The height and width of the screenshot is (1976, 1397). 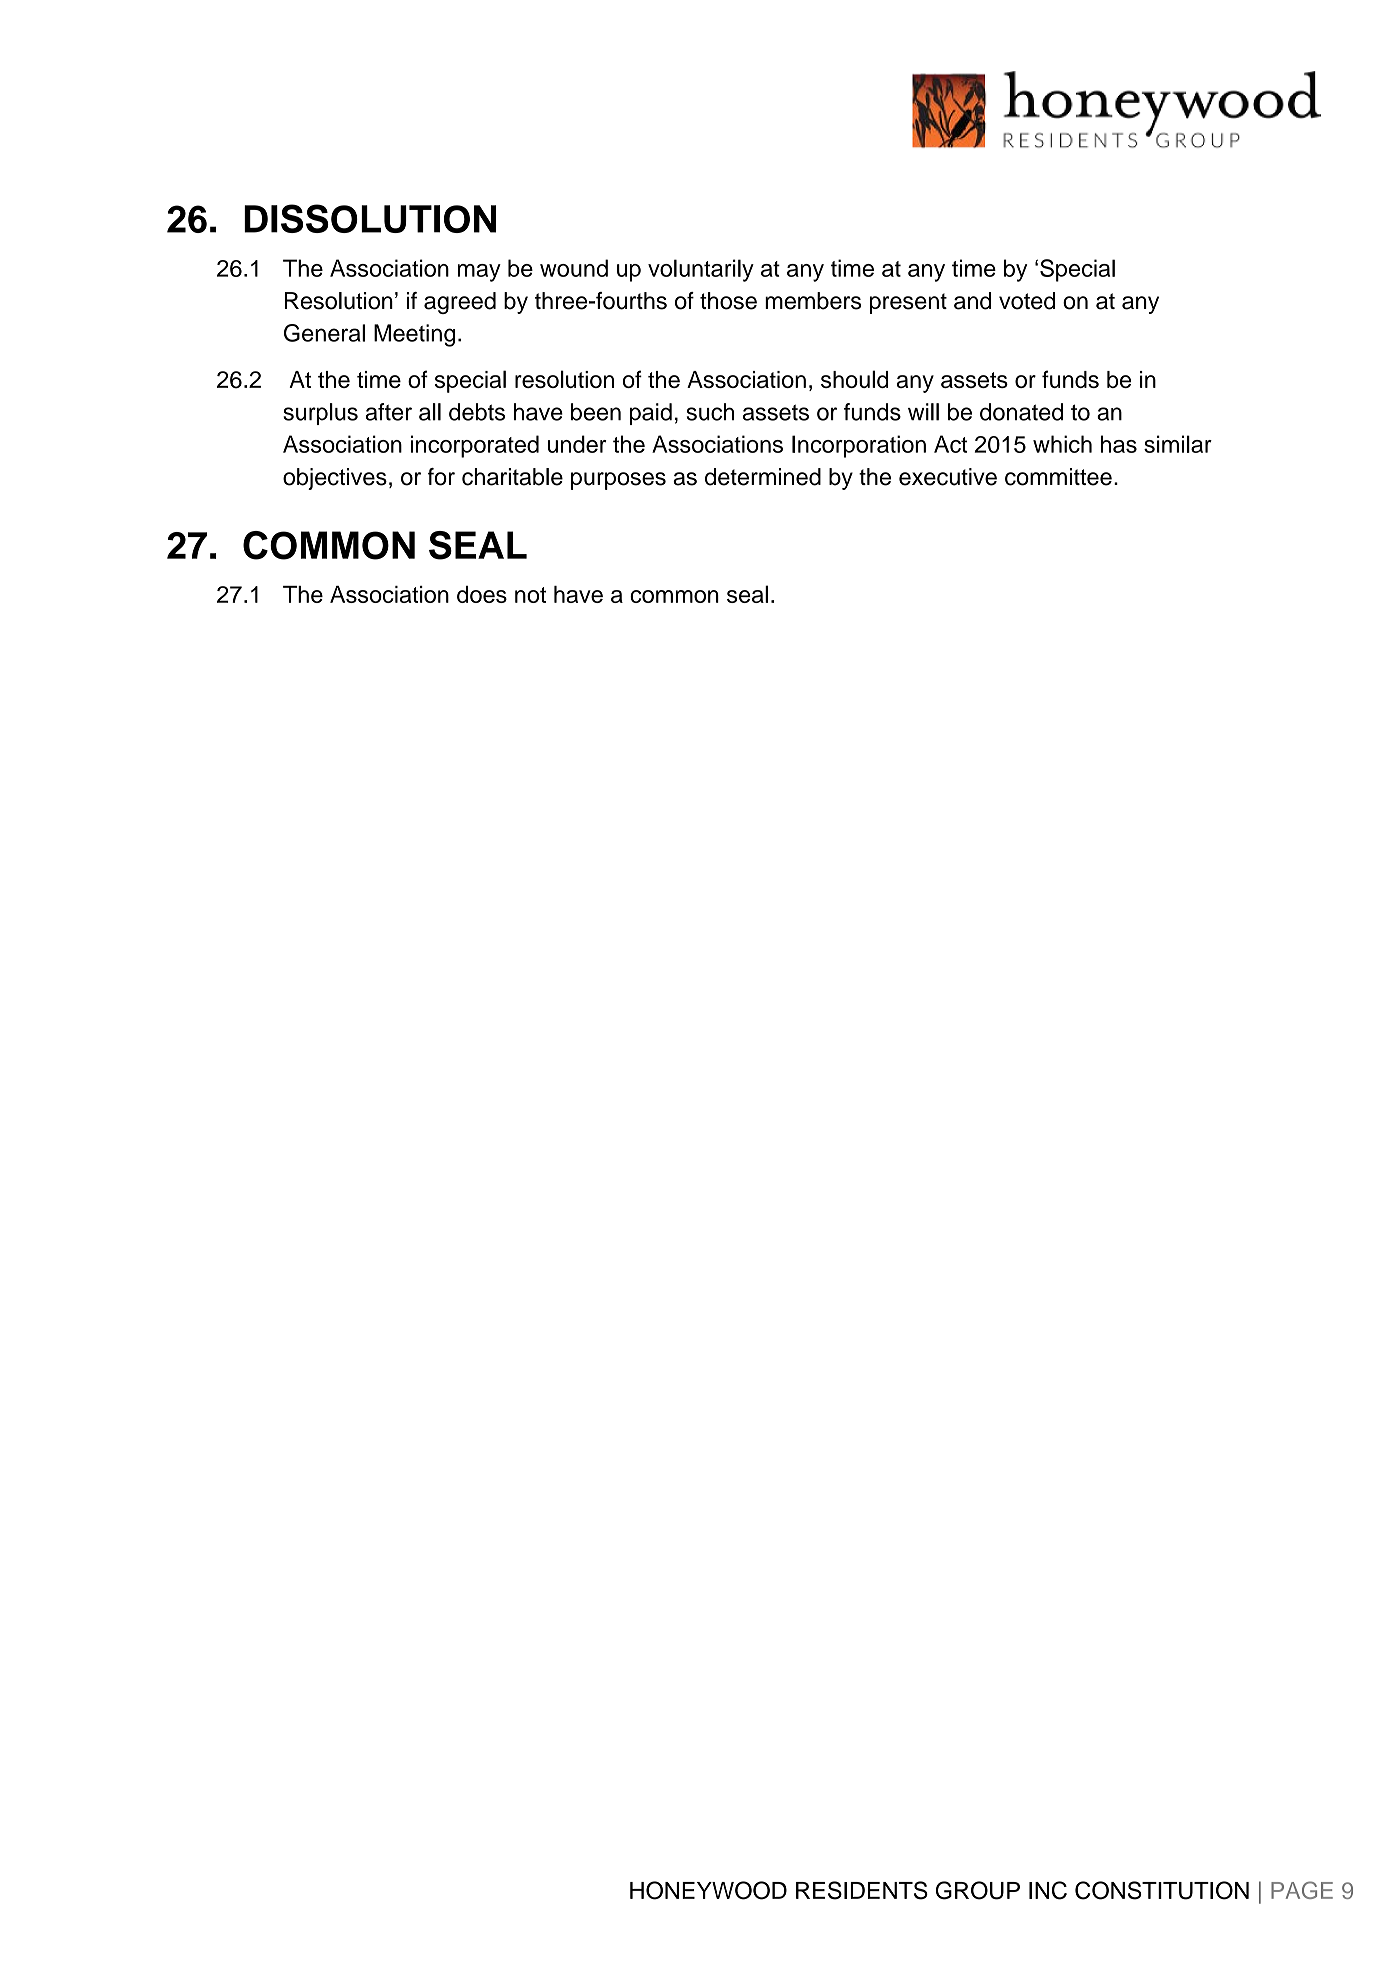 I want to click on voted, so click(x=1027, y=301).
